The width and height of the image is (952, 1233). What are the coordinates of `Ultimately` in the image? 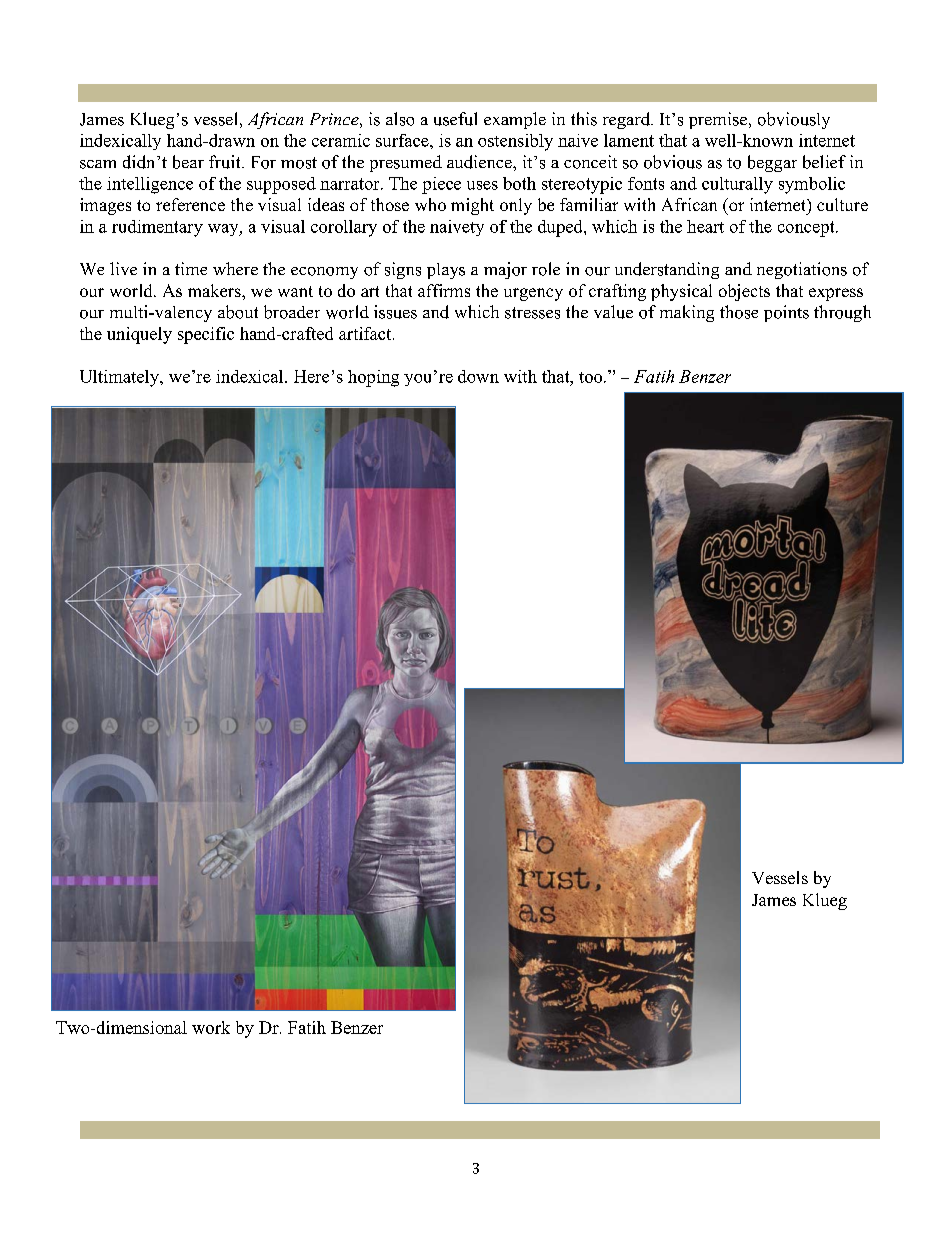 It's located at (120, 378).
